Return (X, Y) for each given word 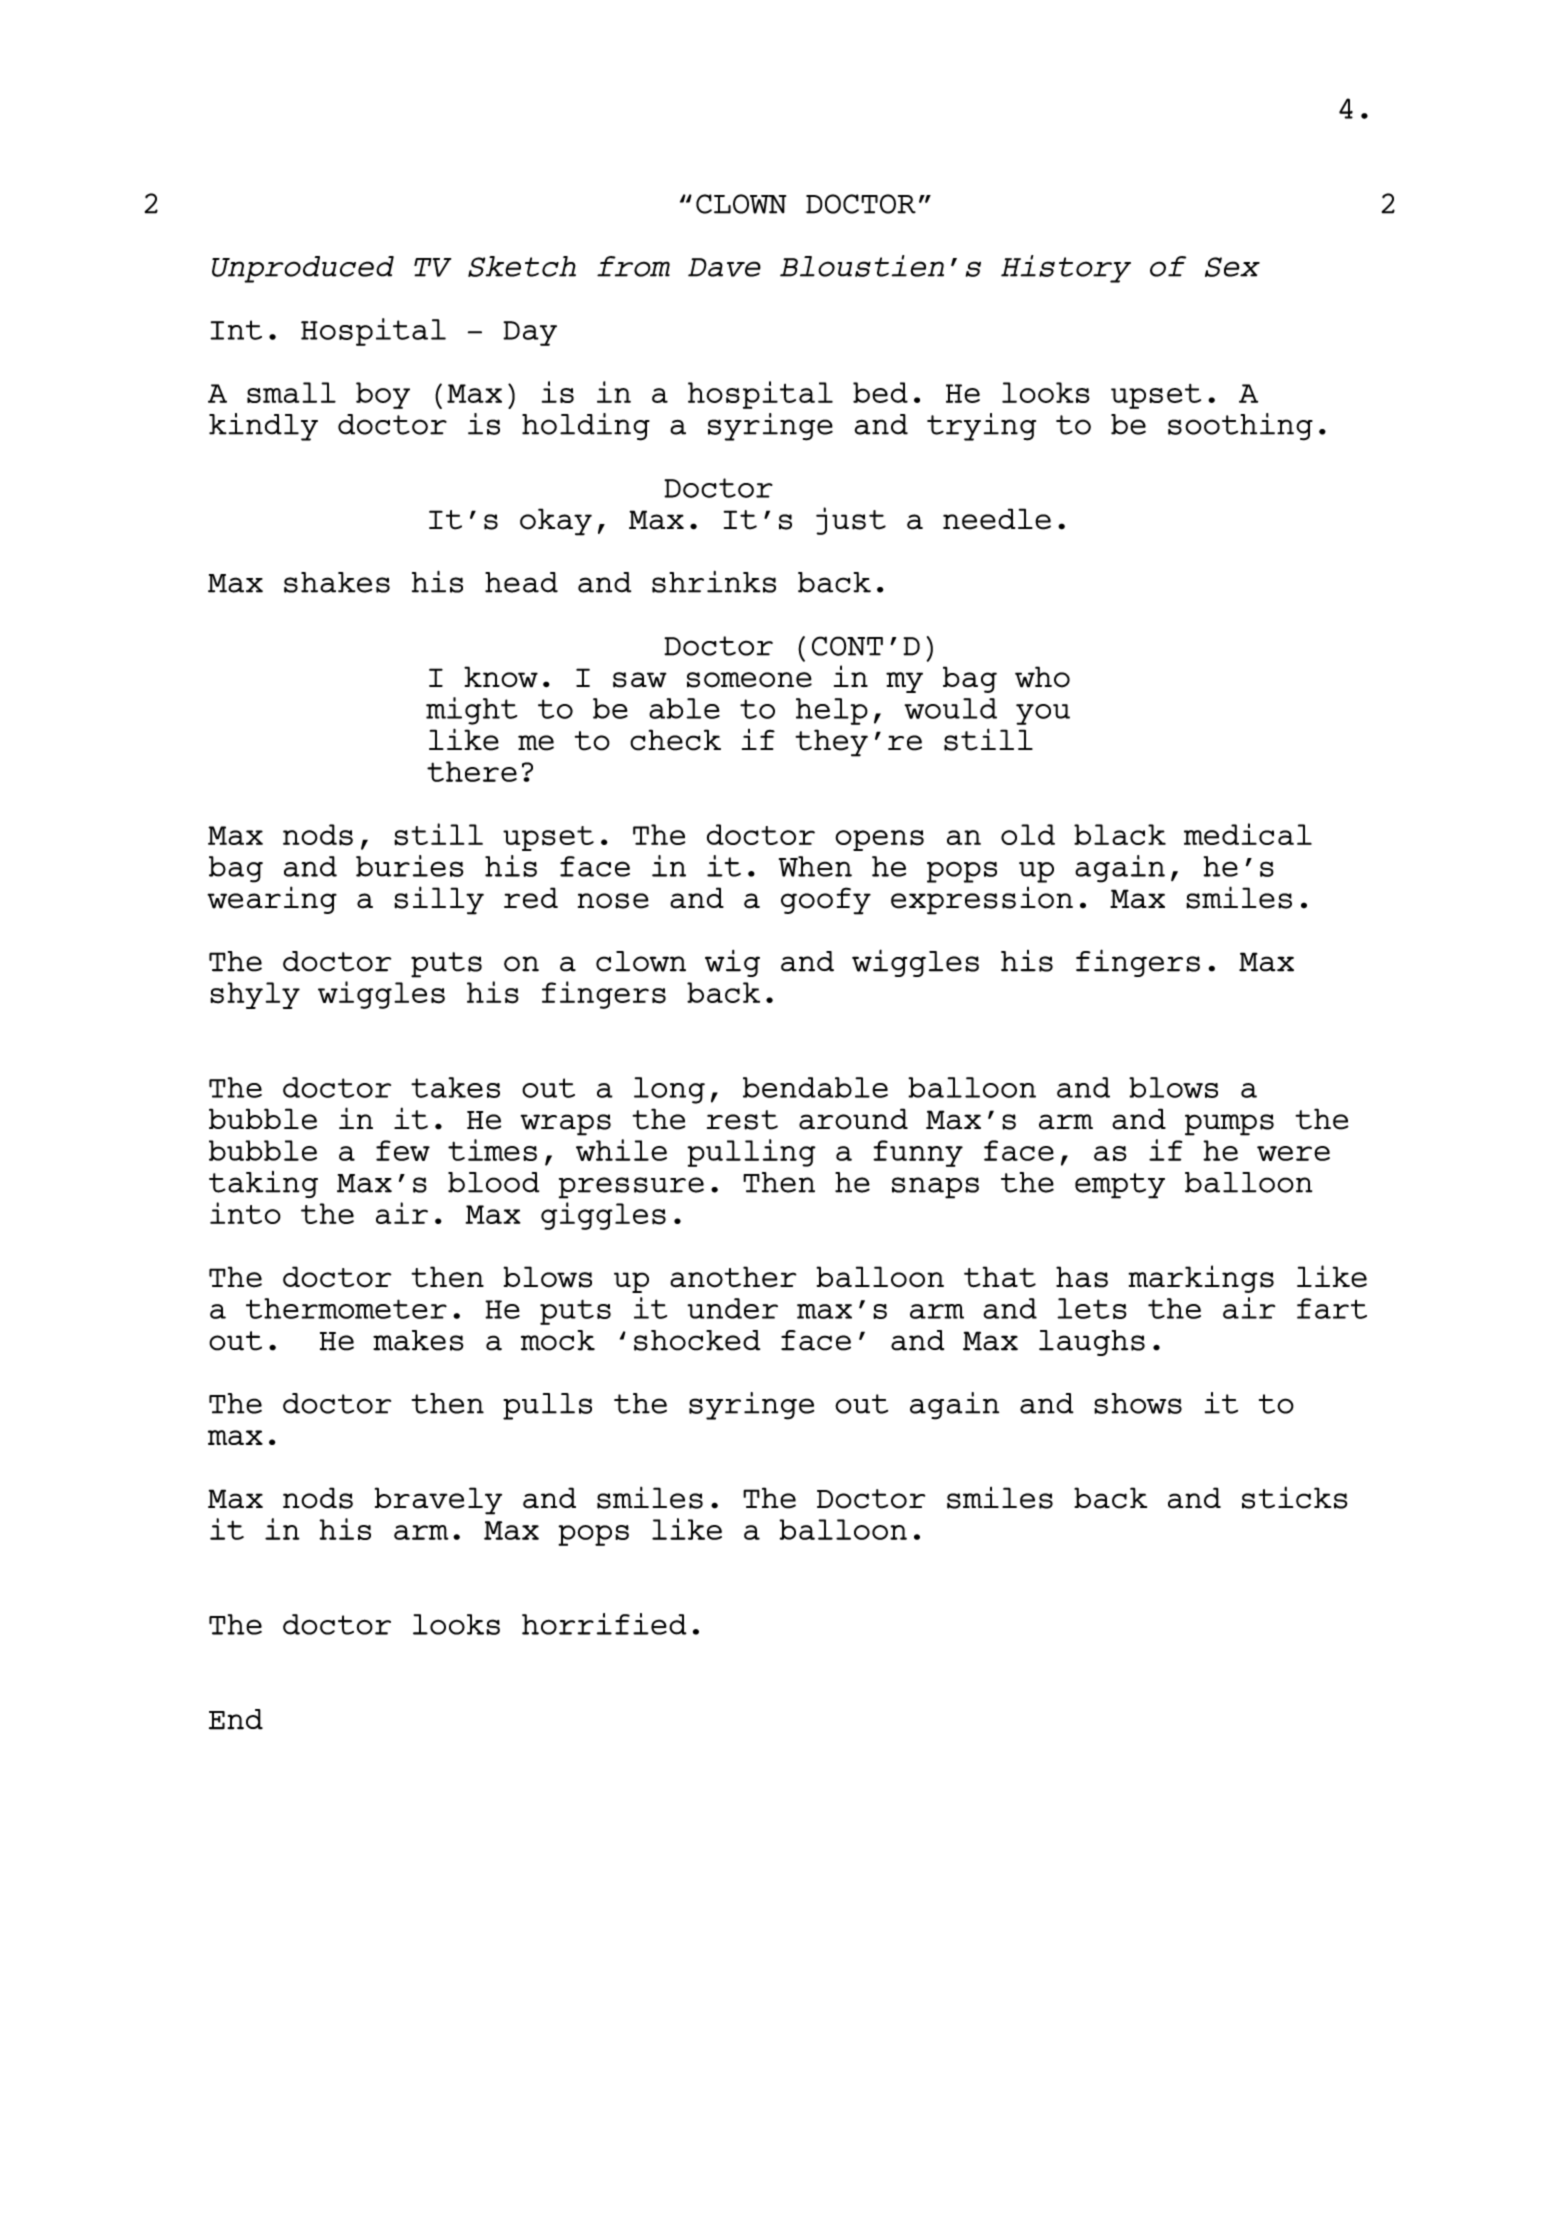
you (1043, 714)
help (832, 711)
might (471, 711)
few (403, 1150)
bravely (438, 1501)
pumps (1229, 1125)
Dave (724, 267)
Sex (1232, 267)
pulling (751, 1153)
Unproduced (303, 269)
